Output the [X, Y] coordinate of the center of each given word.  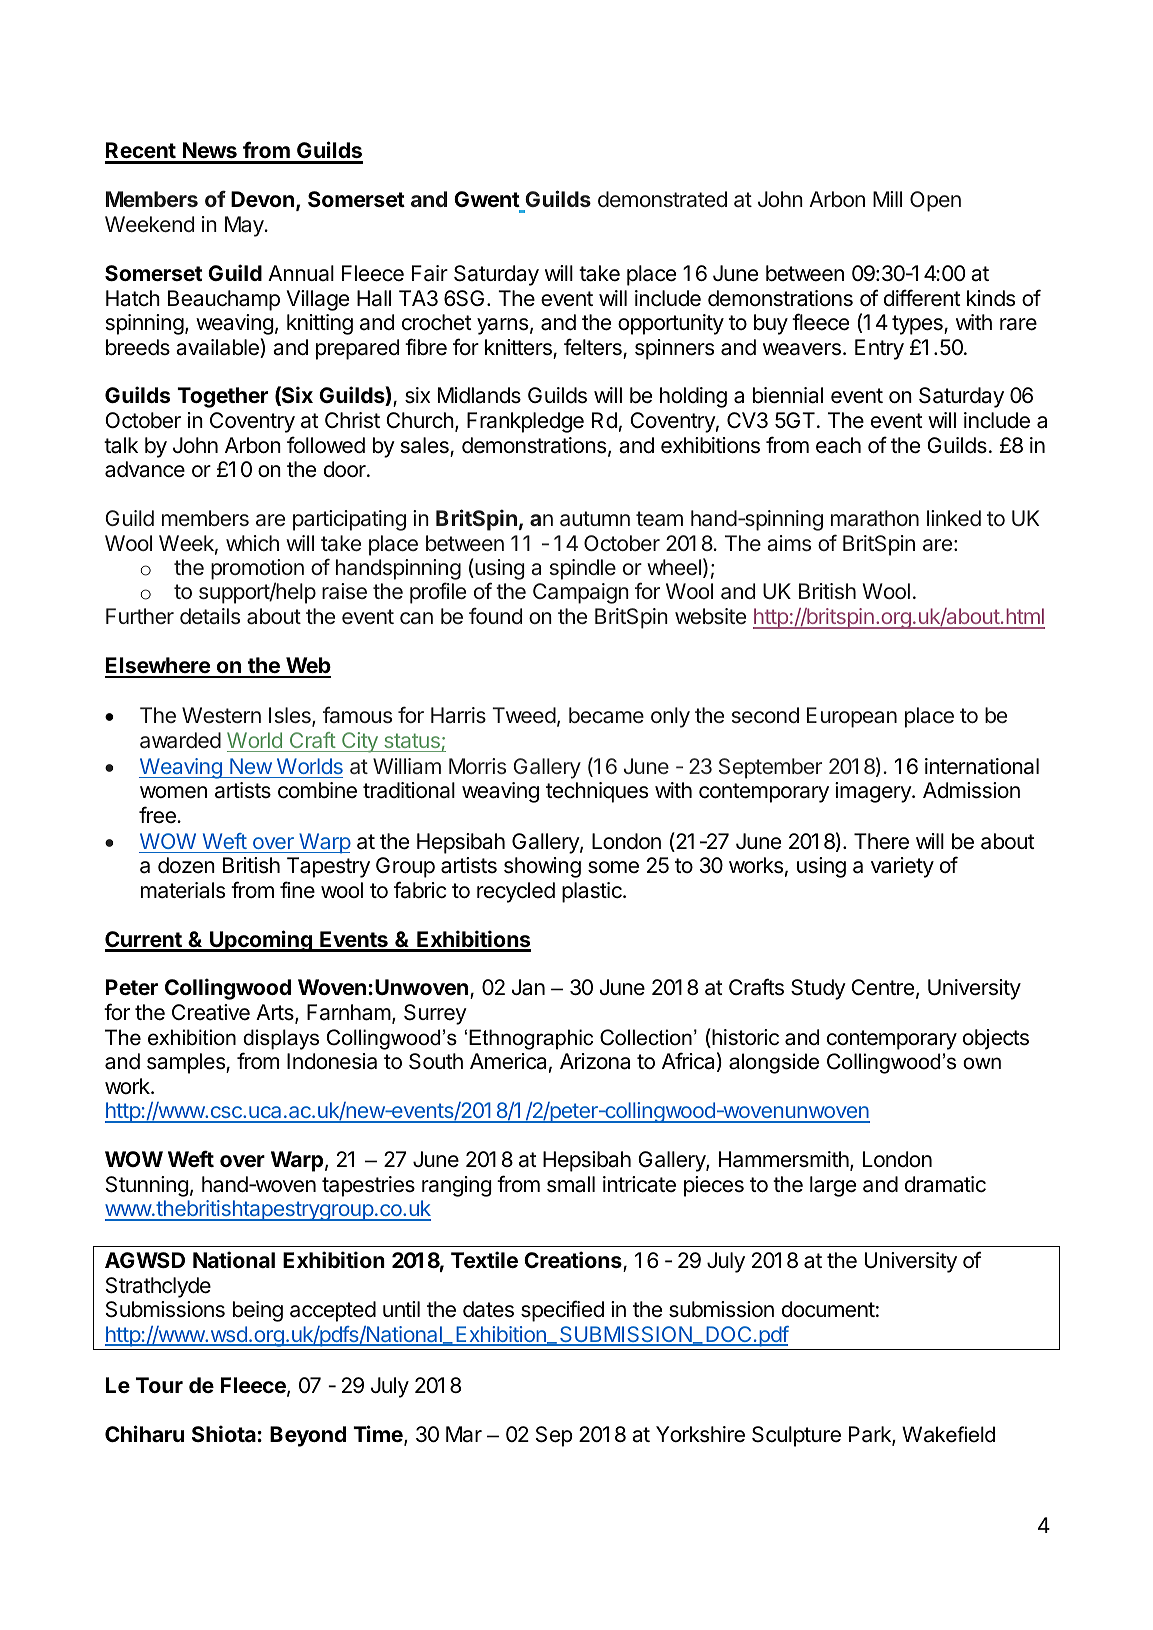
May [245, 226]
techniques [597, 792]
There [881, 841]
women [173, 792]
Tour [159, 1385]
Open [935, 201]
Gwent [487, 201]
